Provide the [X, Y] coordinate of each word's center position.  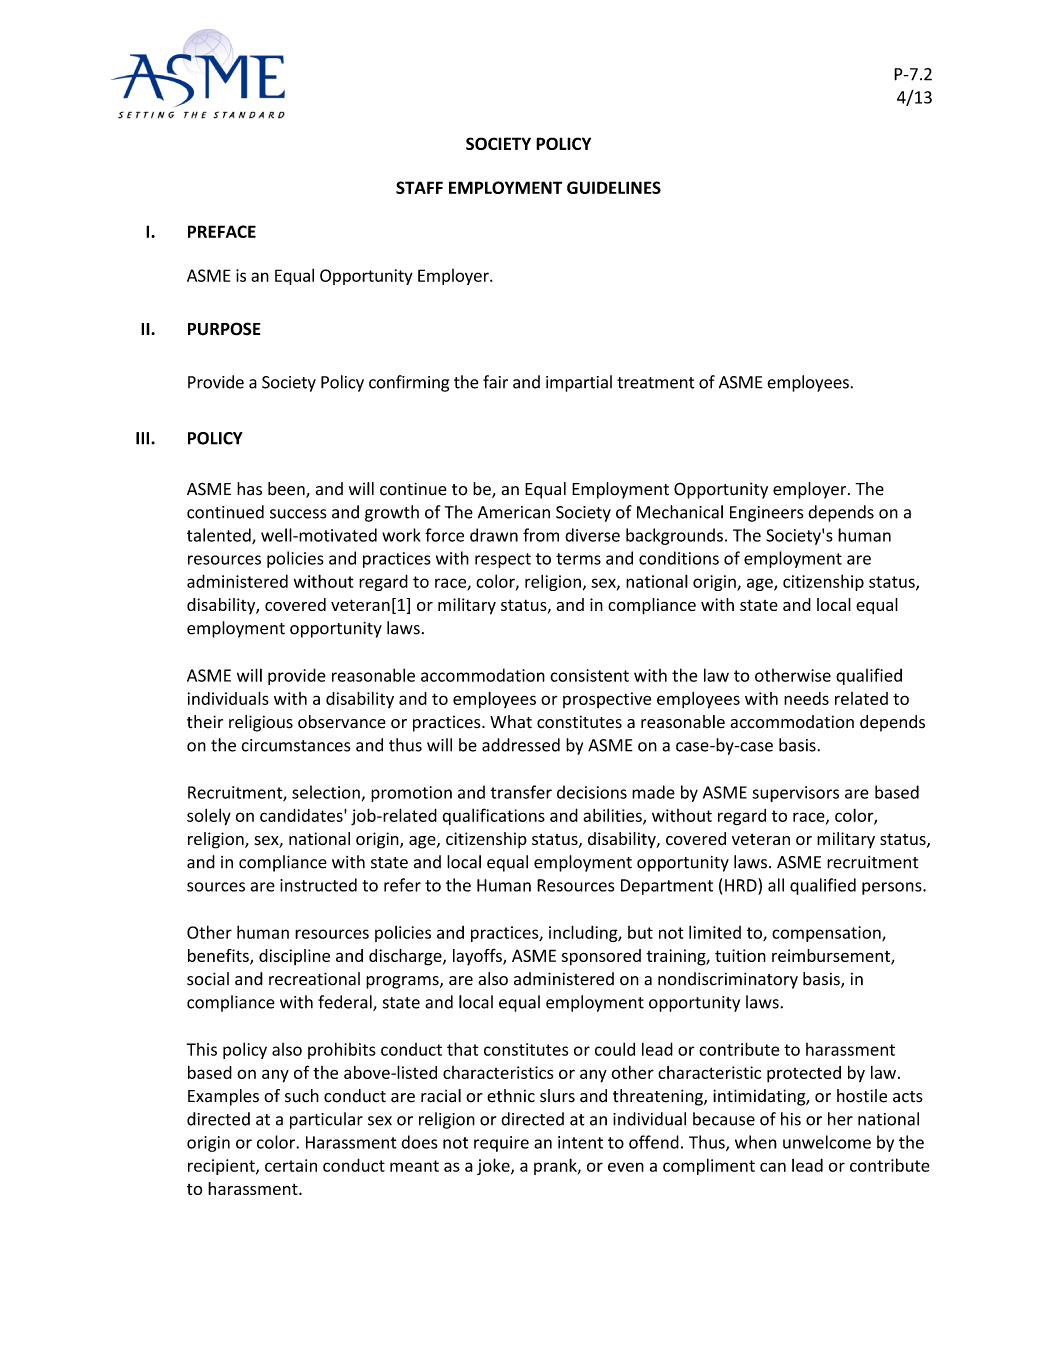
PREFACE [222, 231]
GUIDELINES [614, 187]
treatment [655, 383]
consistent [589, 675]
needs [806, 698]
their [205, 722]
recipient [222, 1167]
